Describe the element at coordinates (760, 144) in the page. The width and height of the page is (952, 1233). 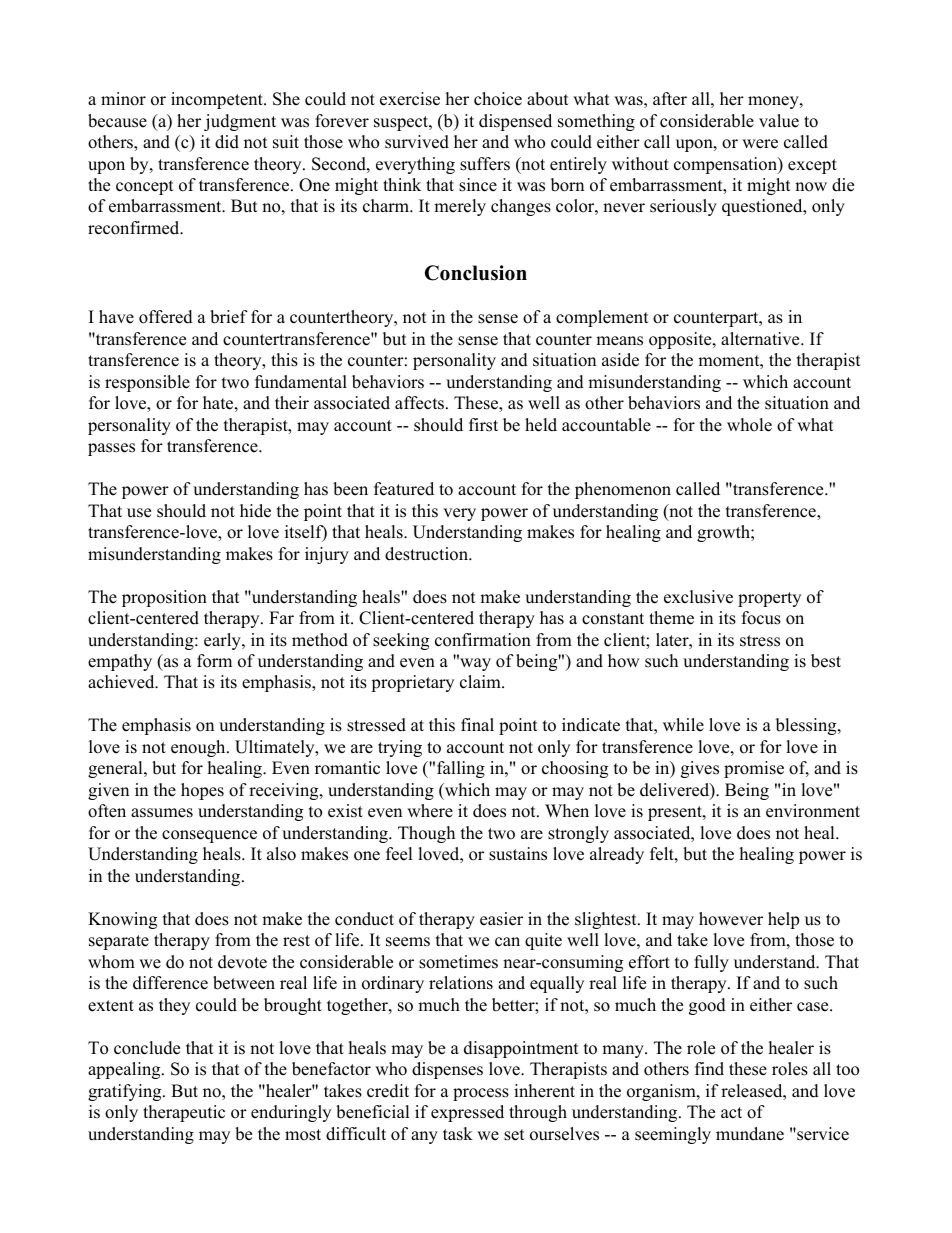
I see `were` at that location.
